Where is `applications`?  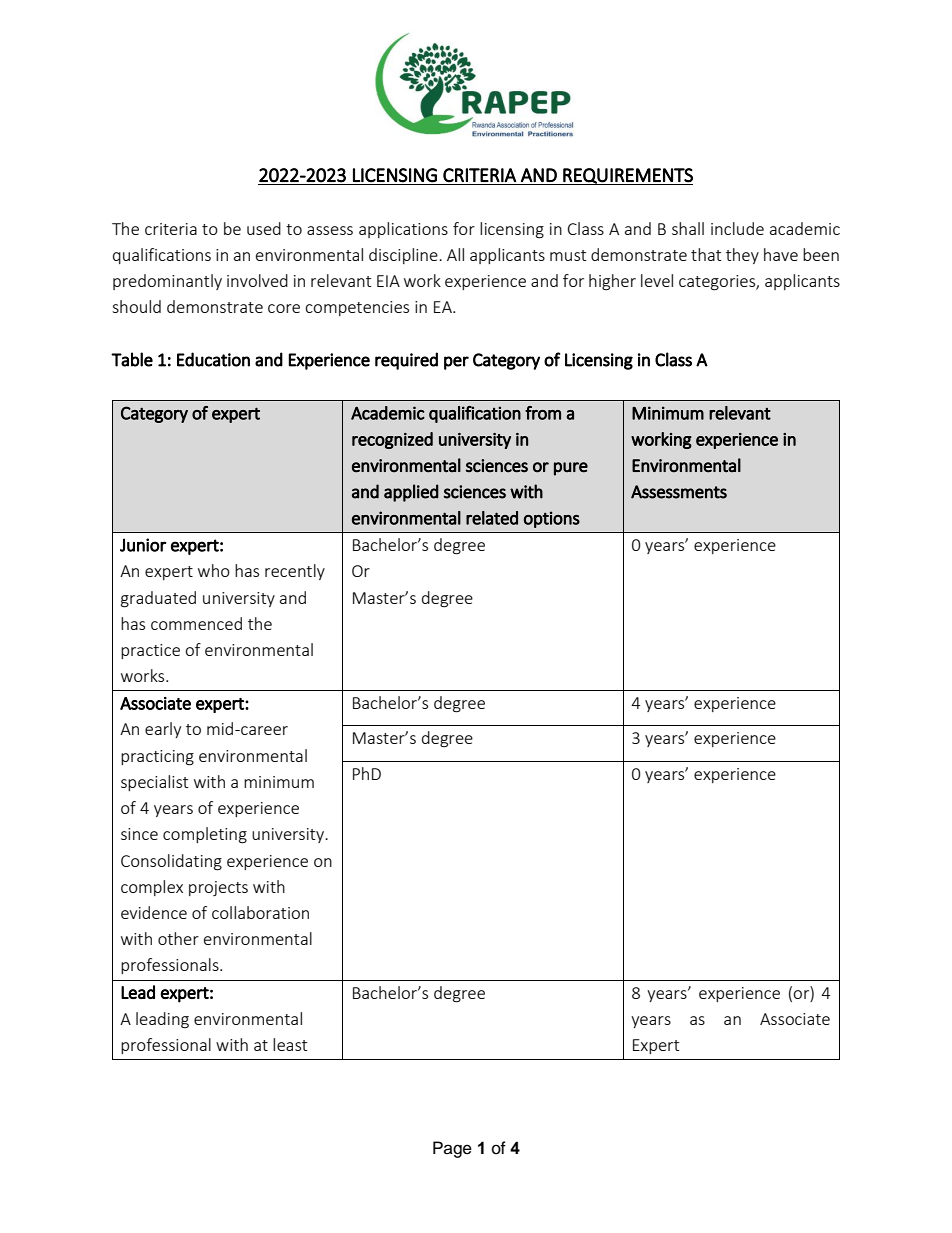
applications is located at coordinates (403, 230).
